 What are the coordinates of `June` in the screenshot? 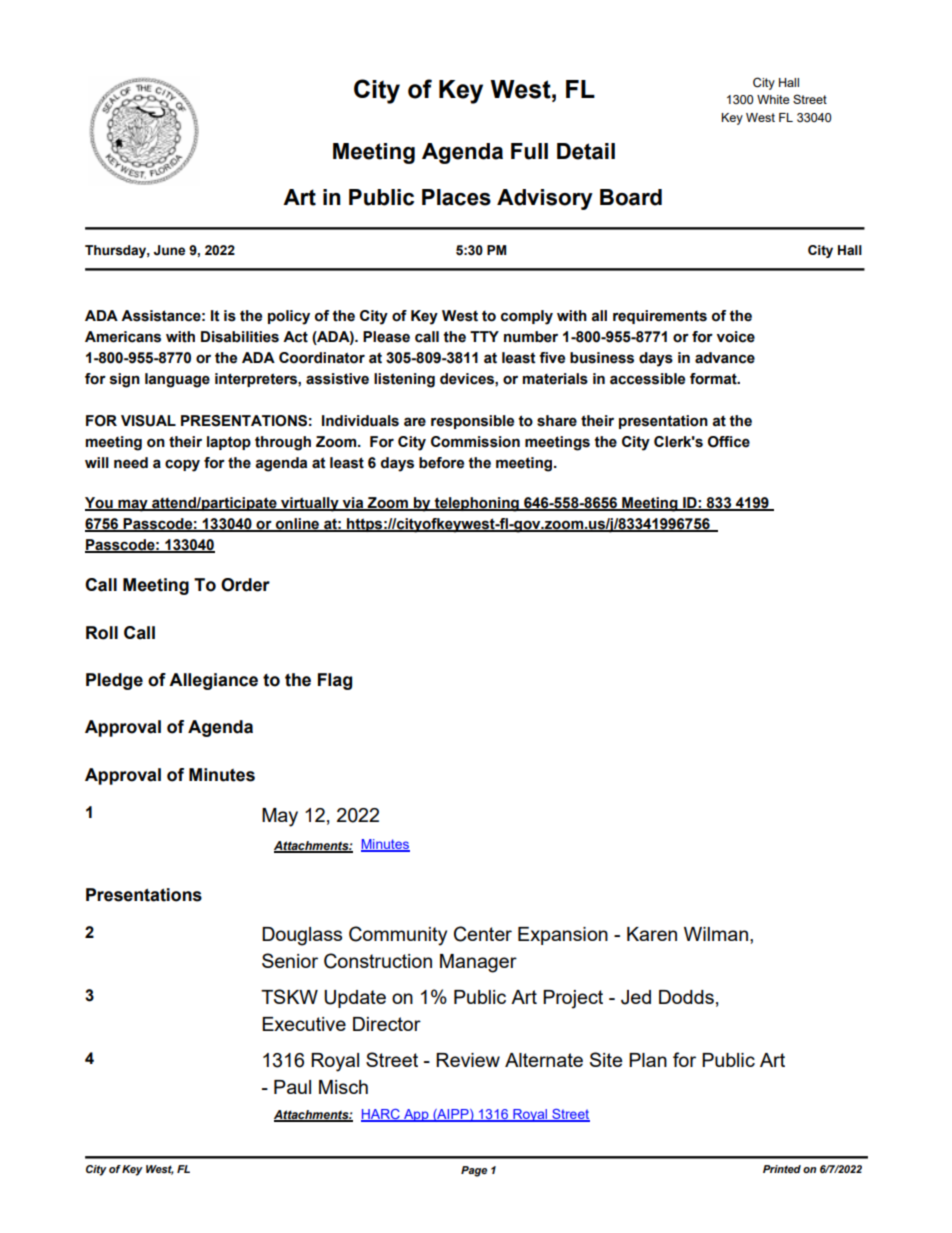 It's located at (169, 250).
